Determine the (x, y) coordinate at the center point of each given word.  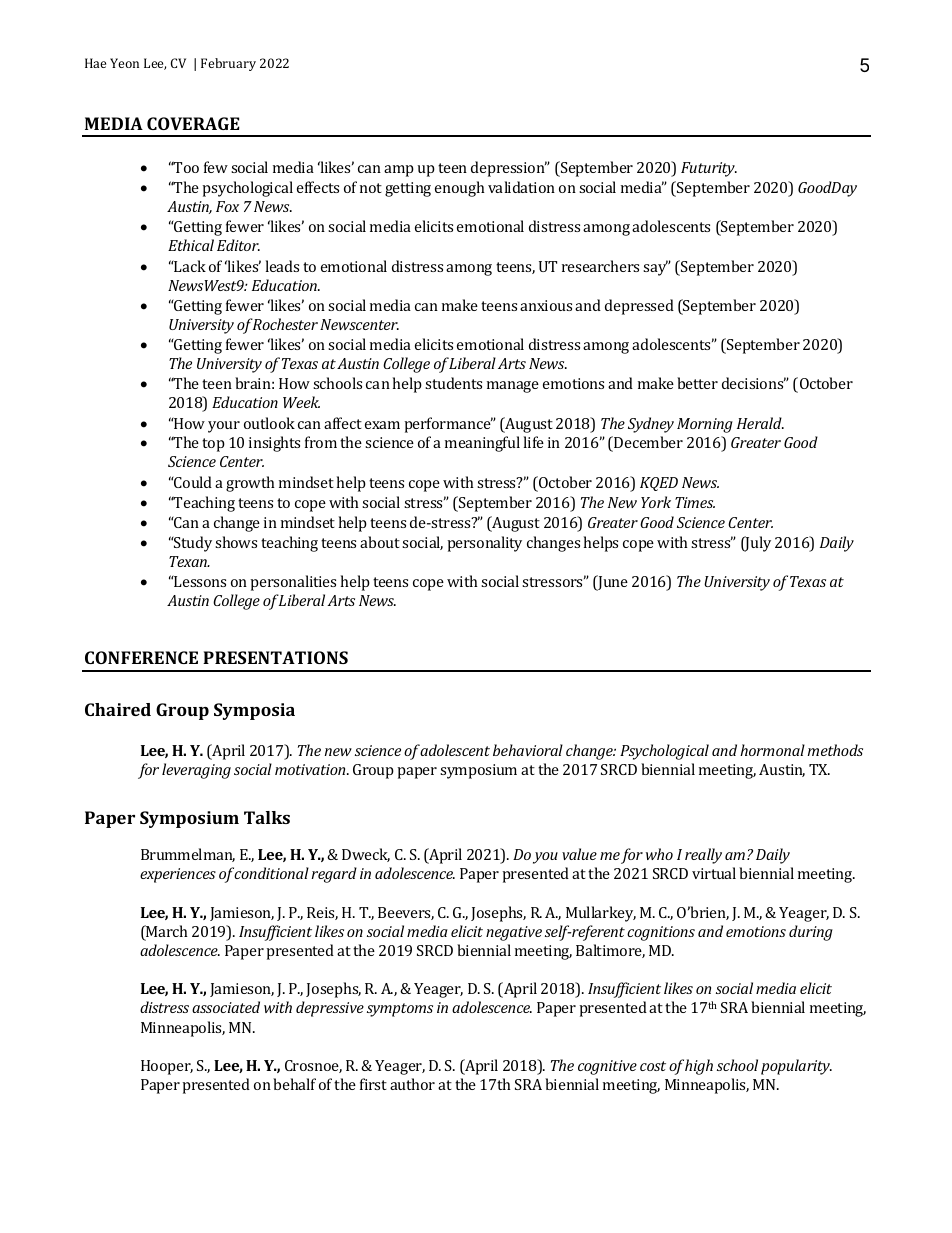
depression (509, 169)
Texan (189, 561)
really (703, 856)
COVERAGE (193, 123)
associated (226, 1007)
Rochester (285, 324)
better (697, 383)
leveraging (196, 771)
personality (484, 544)
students (453, 383)
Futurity (709, 169)
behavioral (528, 750)
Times (695, 502)
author (412, 1084)
